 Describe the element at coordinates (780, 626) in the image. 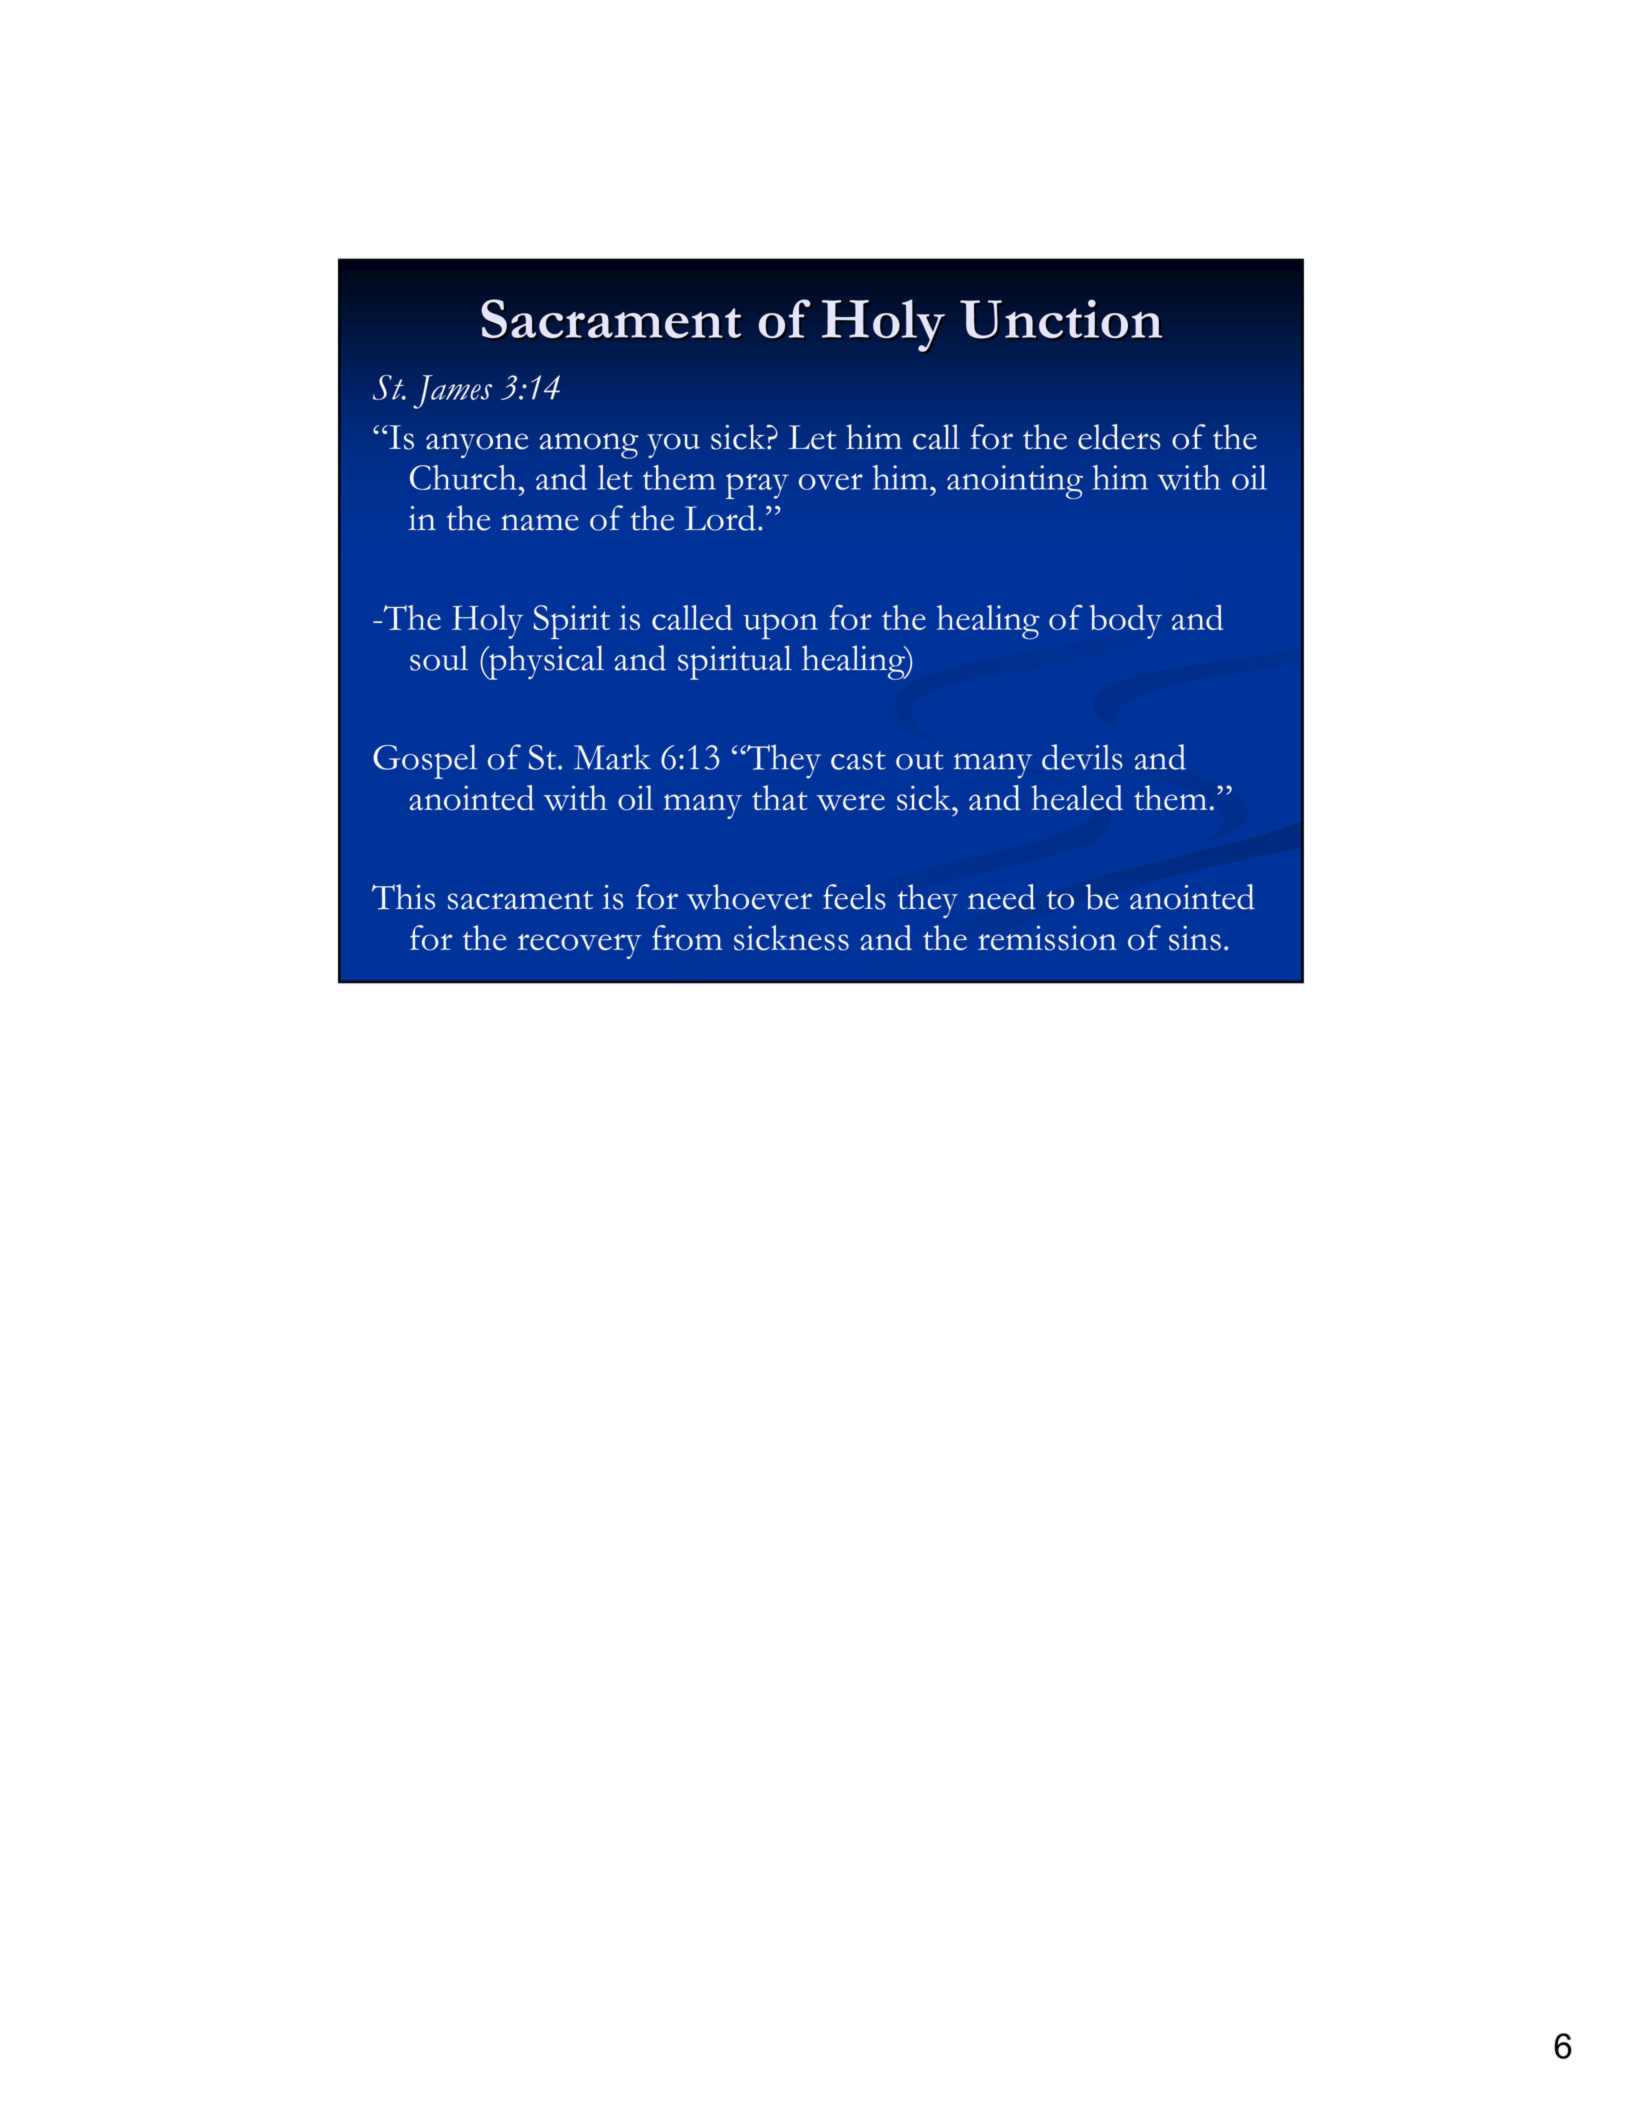

I see `upon` at that location.
